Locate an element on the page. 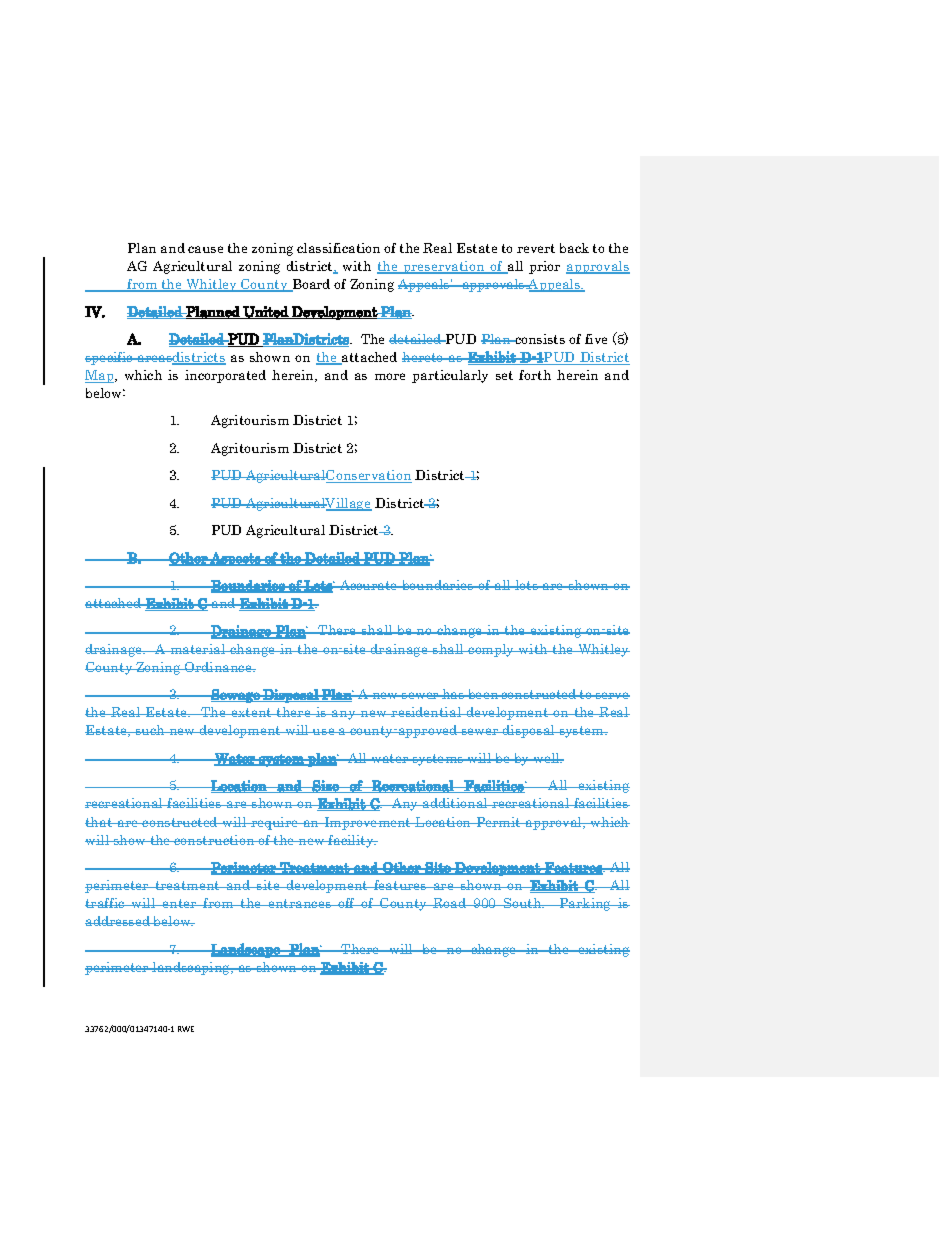 This image has width=952, height=1233. off is located at coordinates (347, 903).
